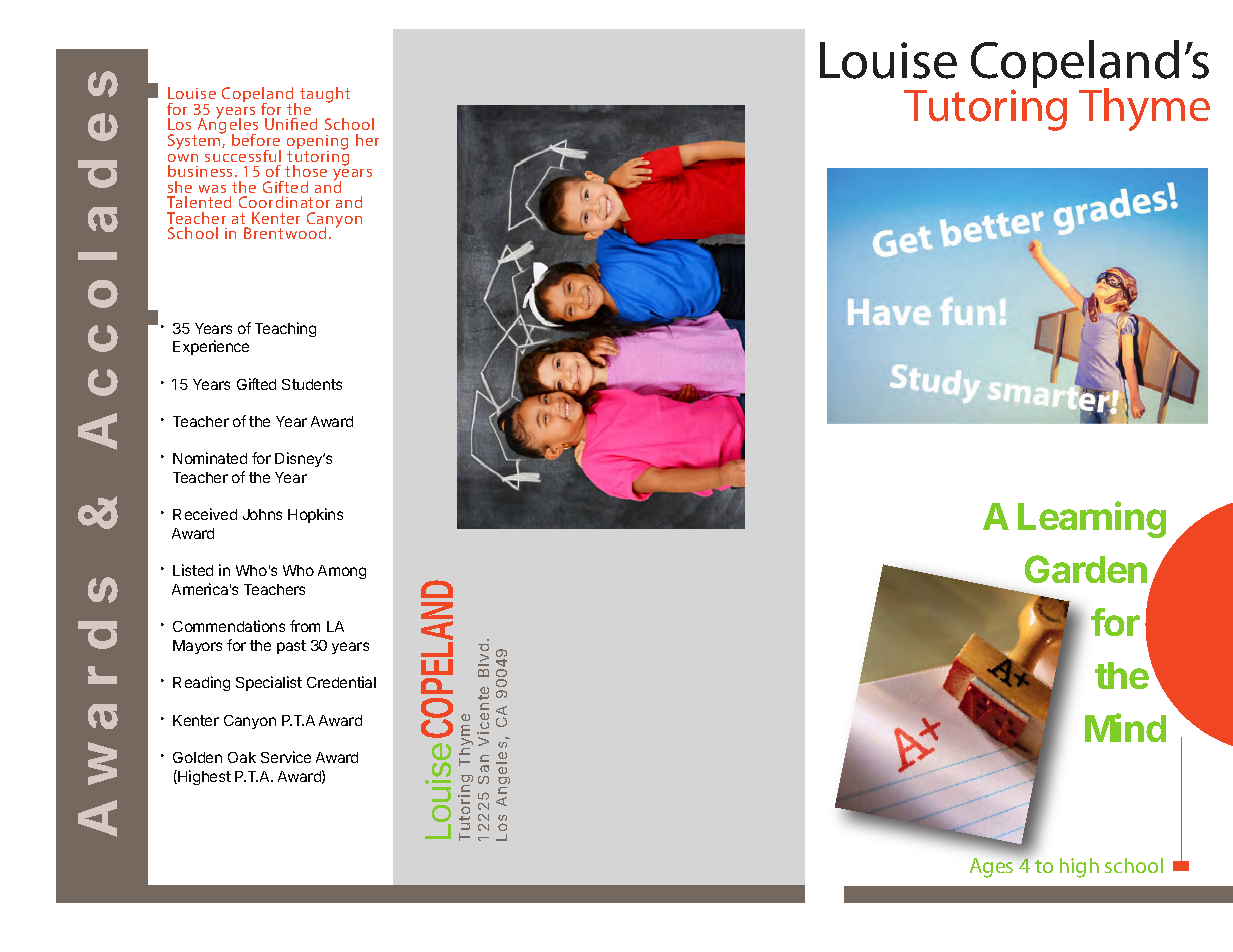  What do you see at coordinates (317, 144) in the image?
I see `opening` at bounding box center [317, 144].
